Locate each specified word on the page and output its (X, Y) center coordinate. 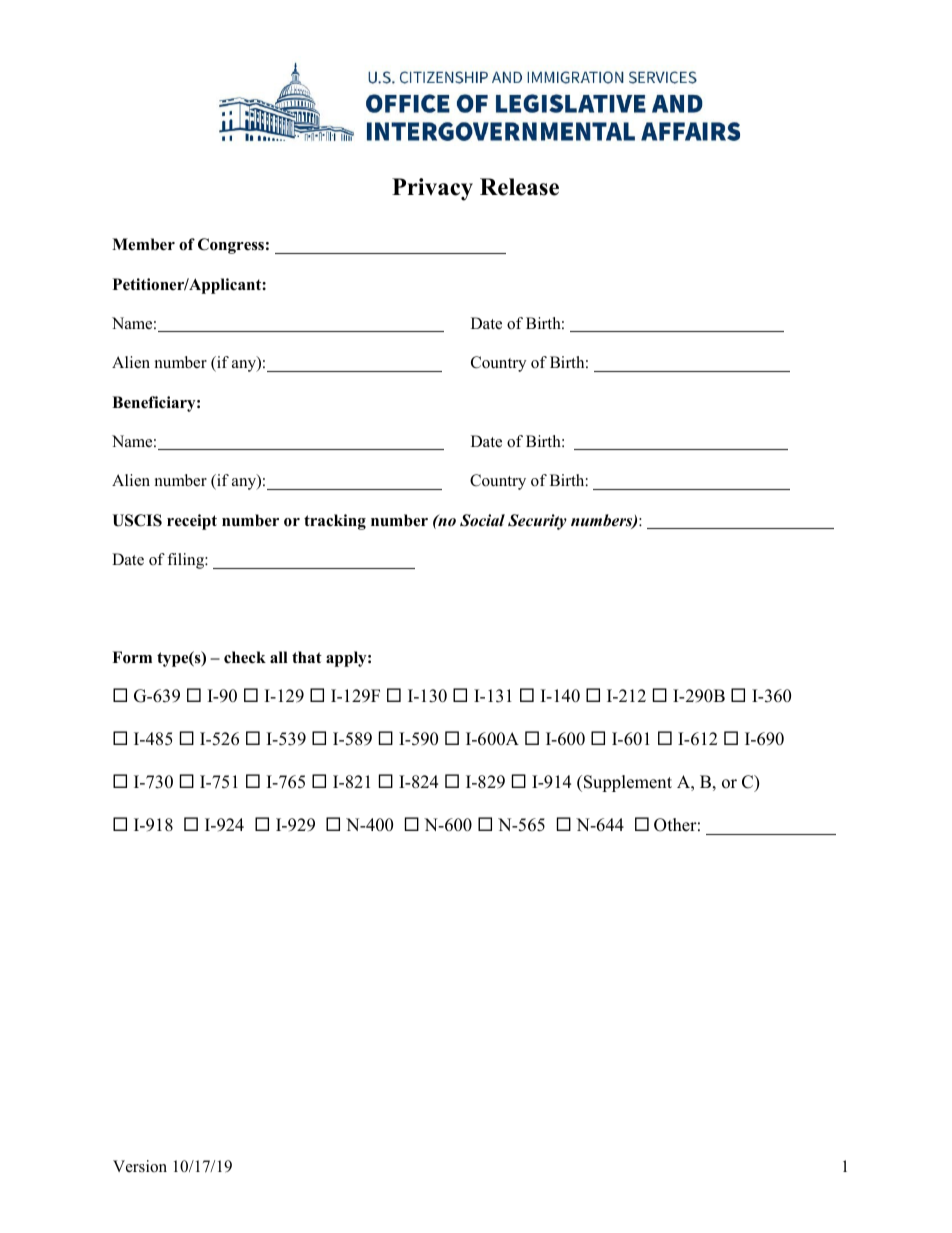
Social (482, 520)
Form (132, 657)
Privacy (432, 189)
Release (519, 187)
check (245, 657)
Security (537, 522)
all (279, 657)
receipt (192, 522)
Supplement (626, 783)
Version (140, 1166)
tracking (335, 522)
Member (143, 244)
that (307, 657)
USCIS (137, 520)
